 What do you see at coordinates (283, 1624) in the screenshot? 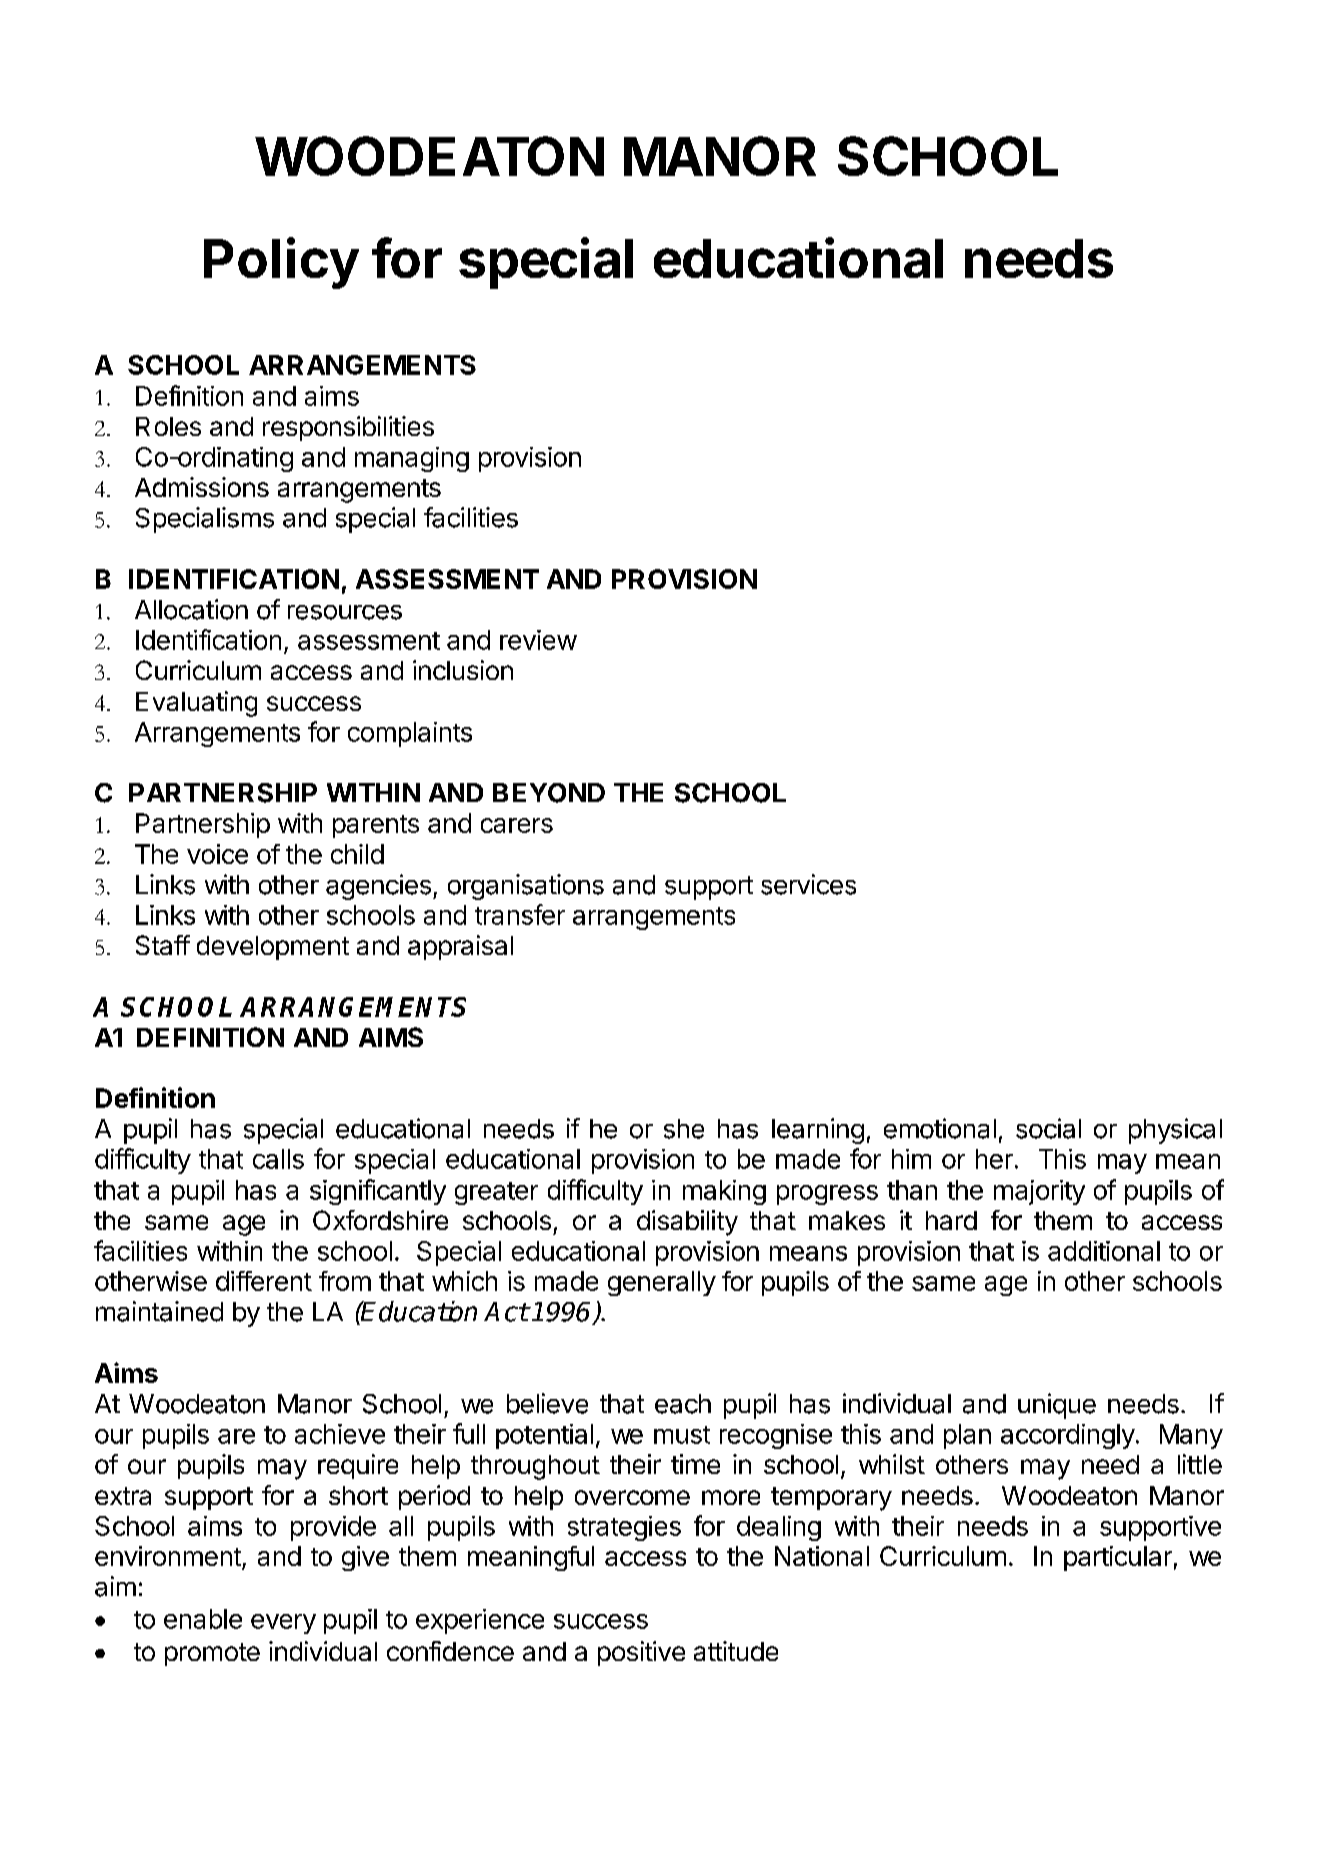
I see `every` at bounding box center [283, 1624].
